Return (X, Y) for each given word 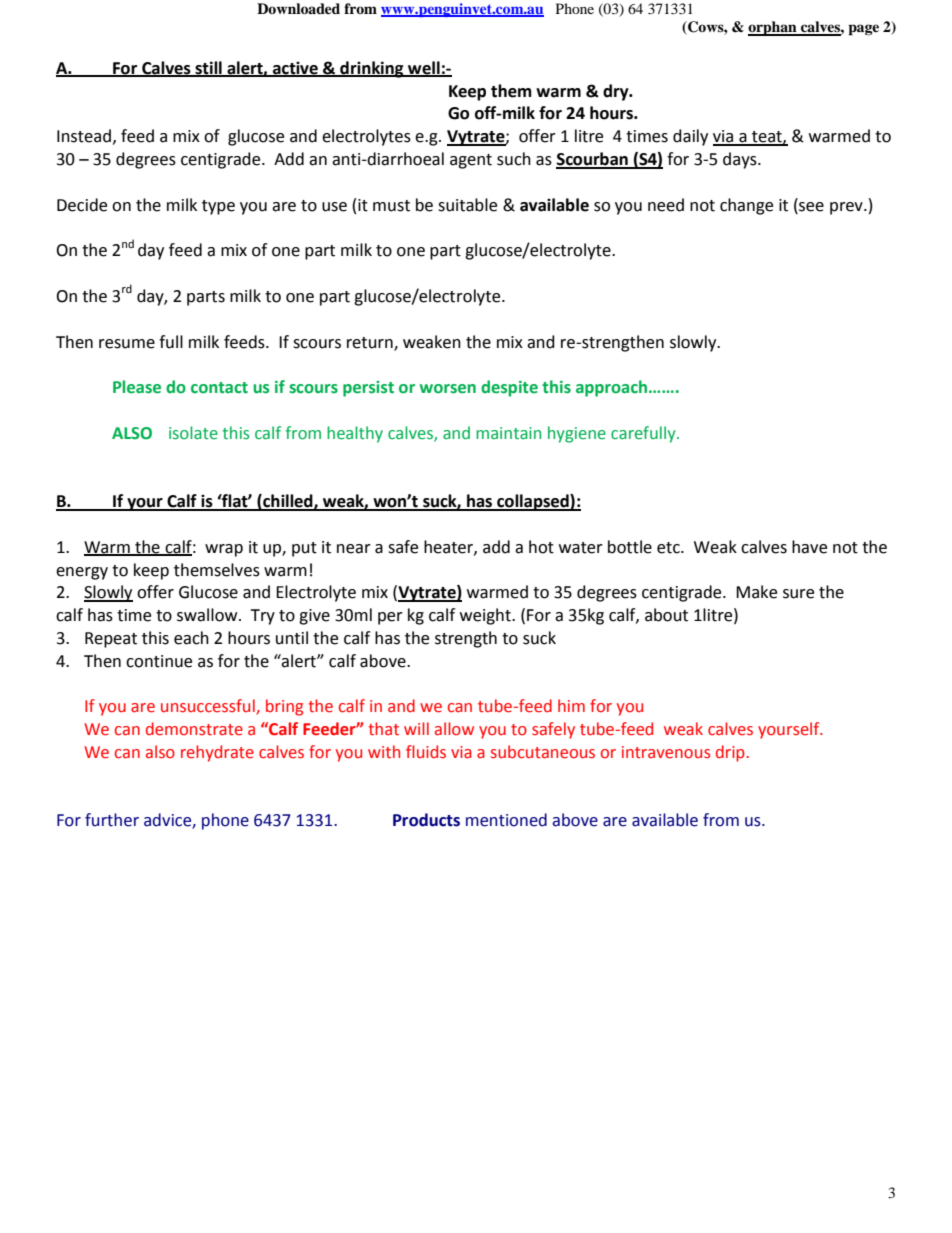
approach (613, 388)
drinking (372, 69)
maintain (508, 433)
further (112, 820)
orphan (773, 28)
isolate (193, 433)
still (208, 68)
